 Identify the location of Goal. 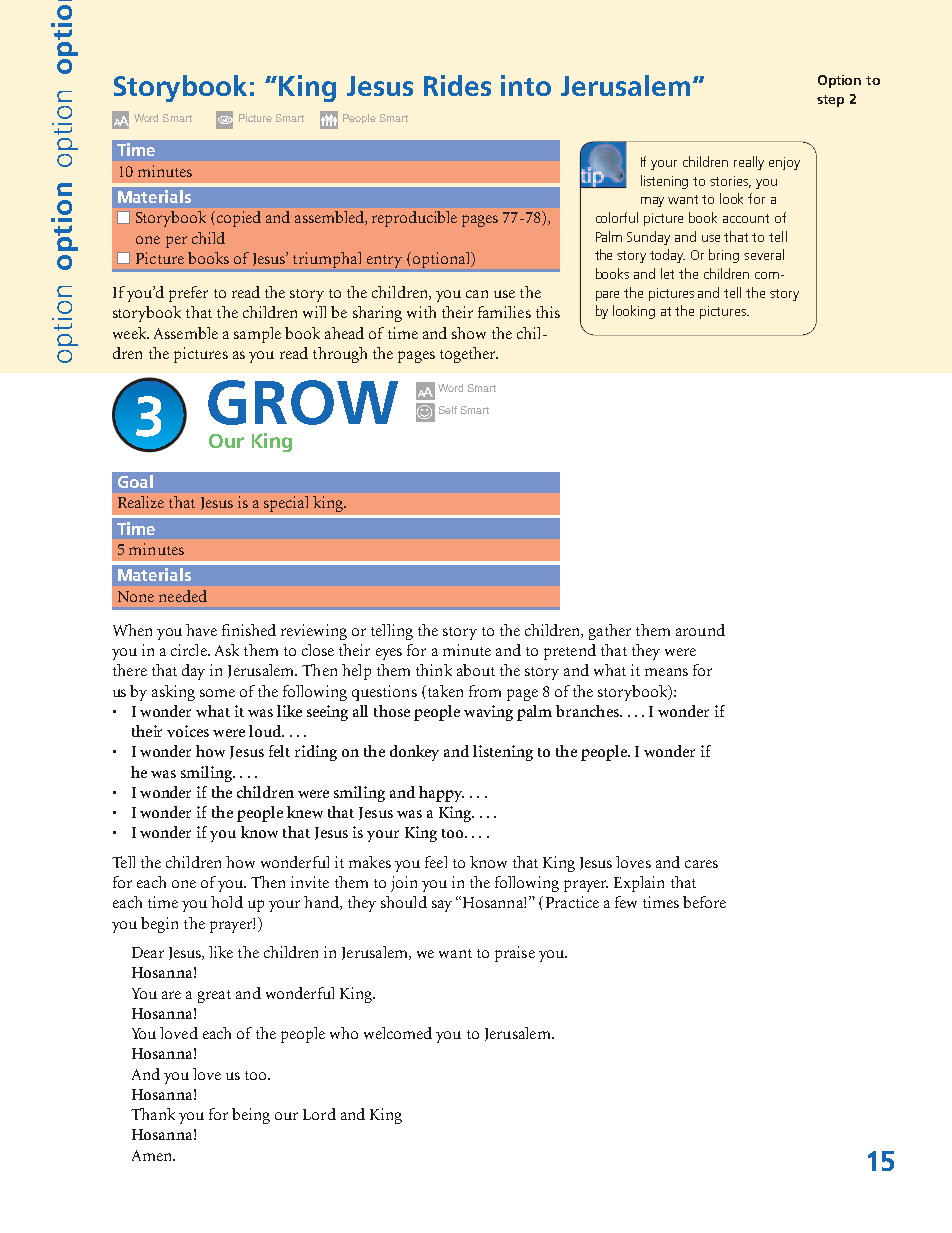
(135, 481).
